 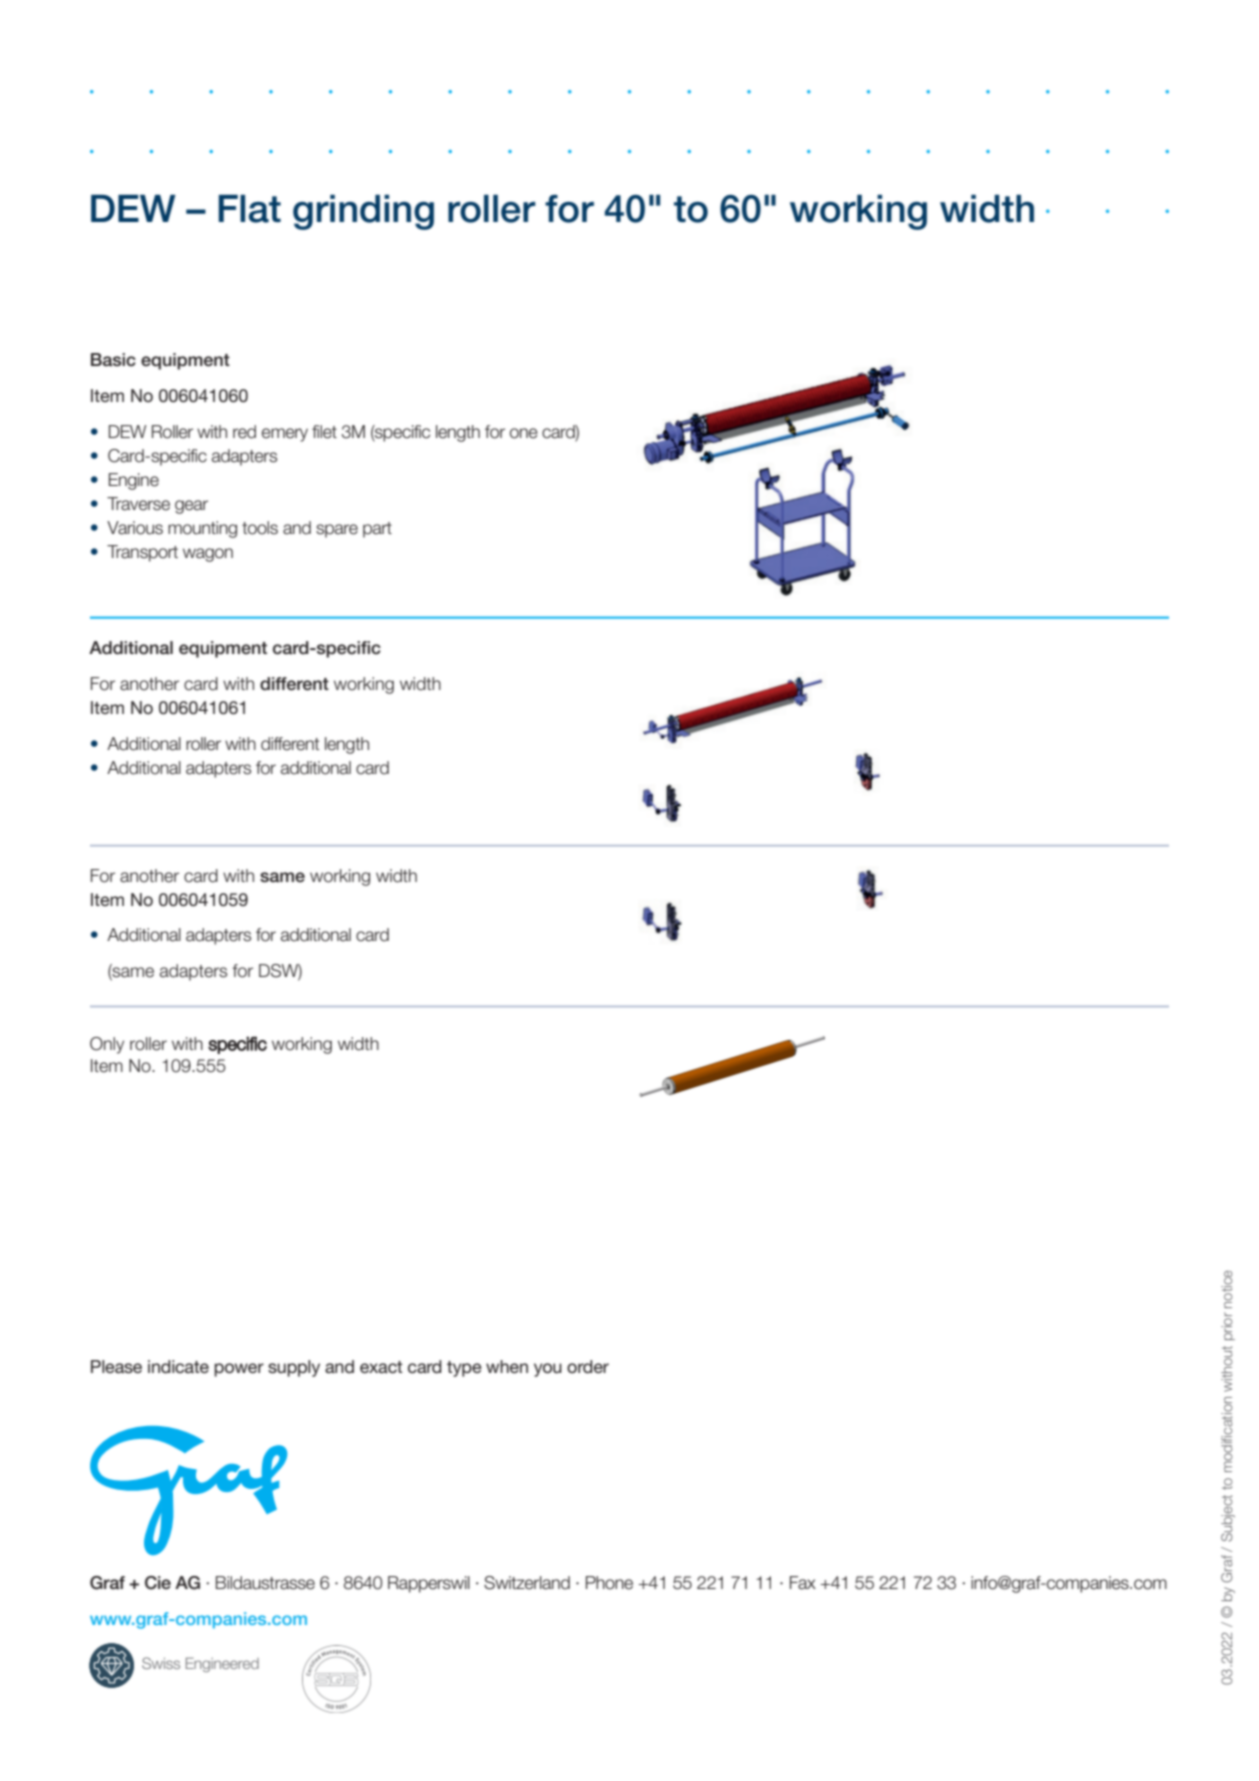 I want to click on Fax, so click(x=803, y=1583).
